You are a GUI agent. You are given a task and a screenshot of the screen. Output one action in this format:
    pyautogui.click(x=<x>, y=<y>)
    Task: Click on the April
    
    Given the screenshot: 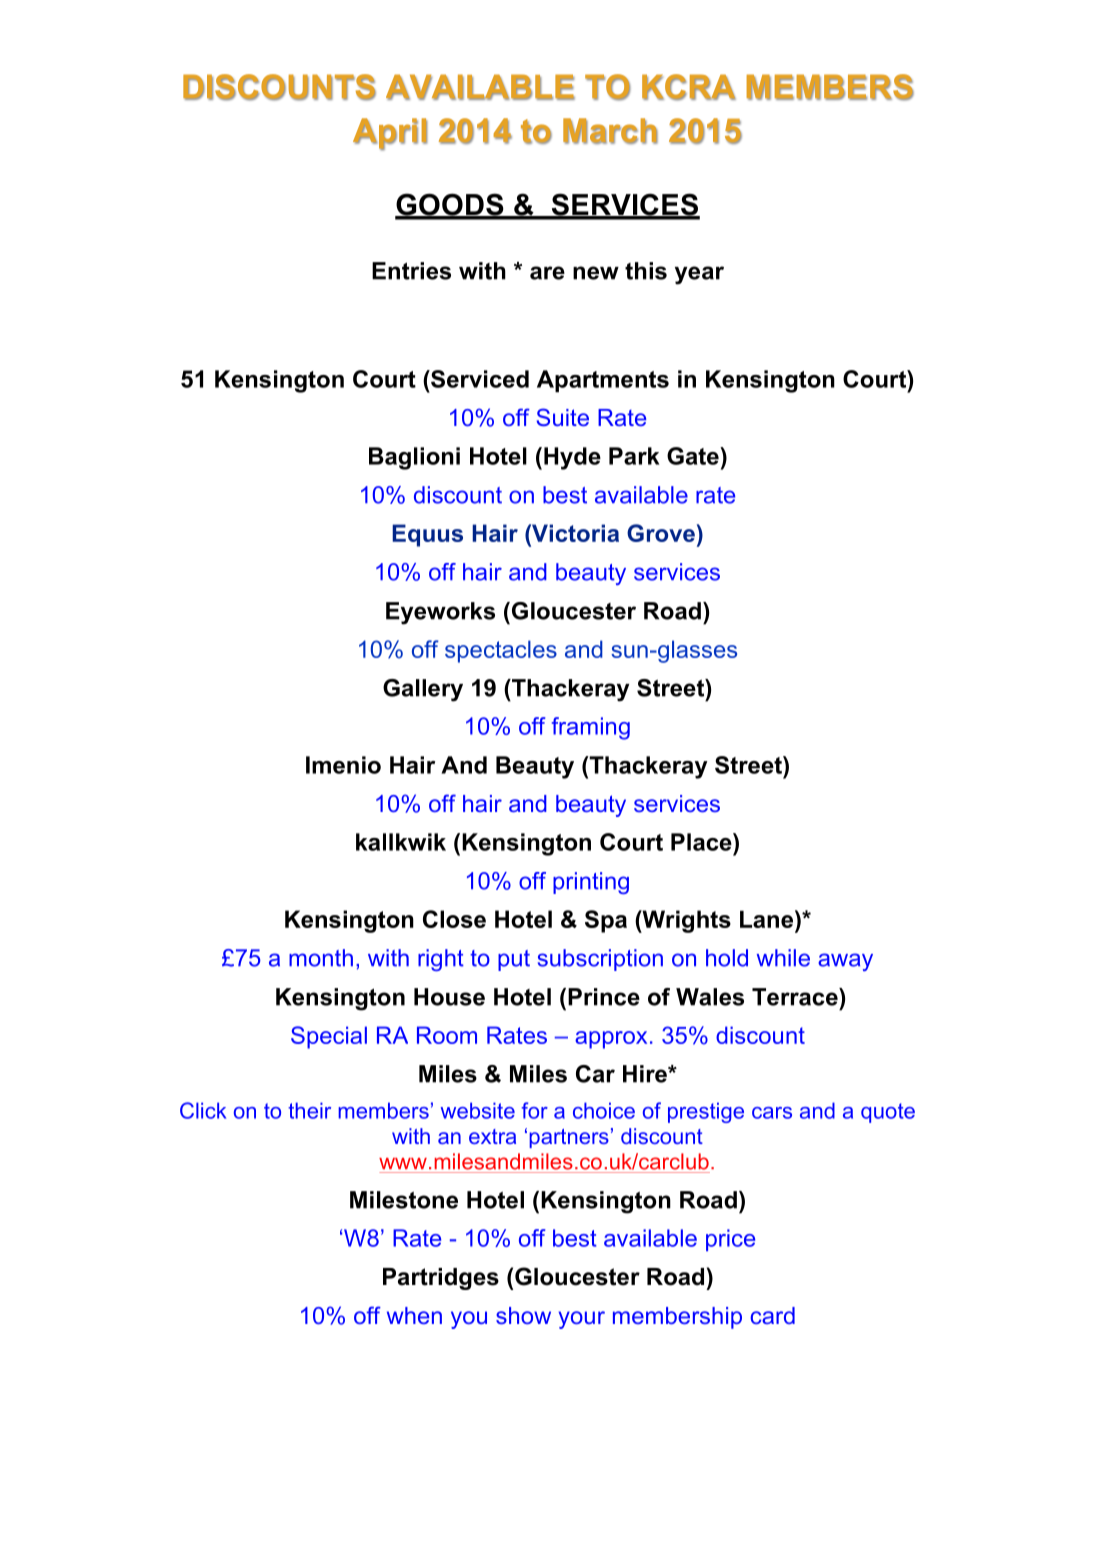 What is the action you would take?
    pyautogui.click(x=390, y=134)
